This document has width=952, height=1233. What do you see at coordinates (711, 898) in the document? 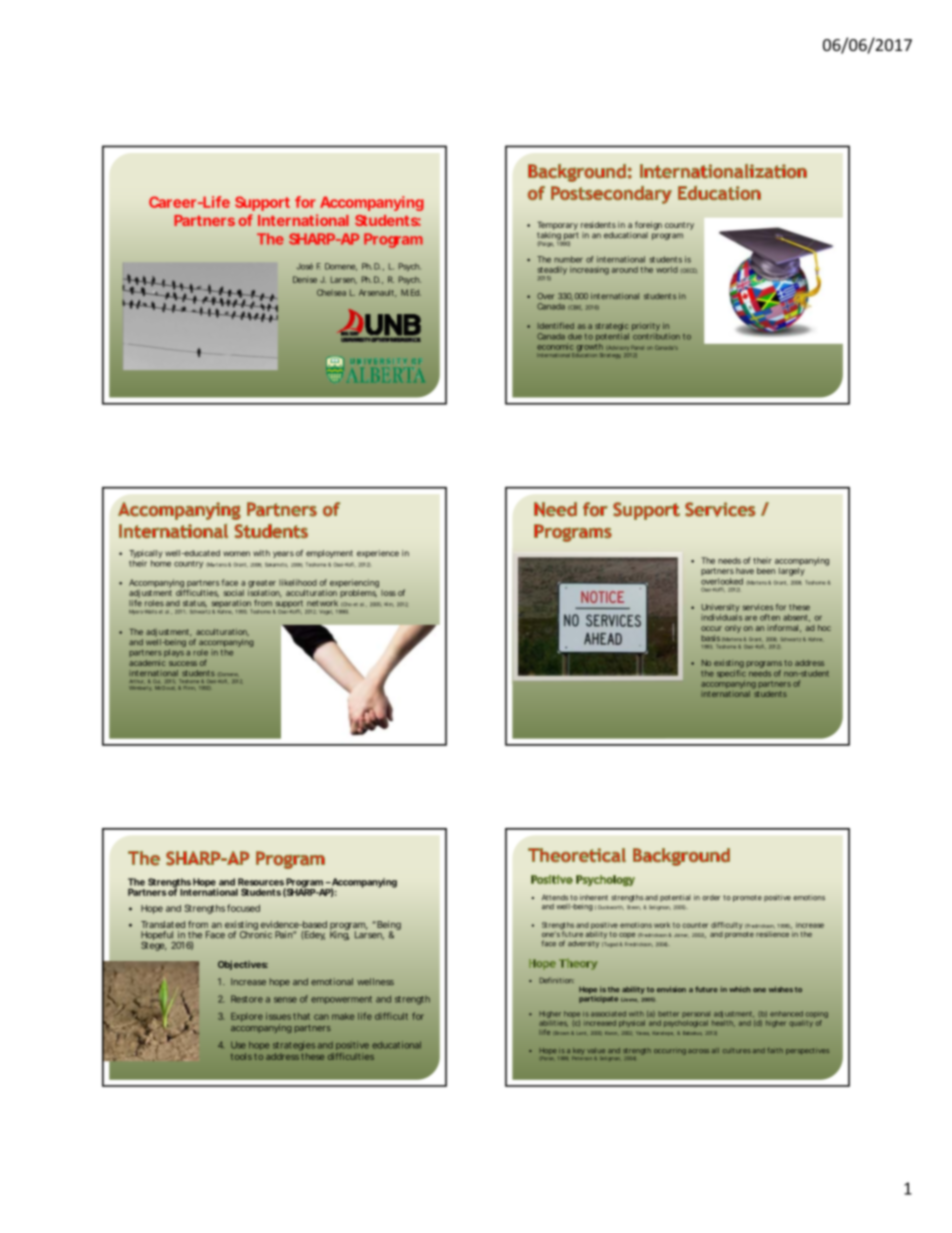
I see `order` at bounding box center [711, 898].
